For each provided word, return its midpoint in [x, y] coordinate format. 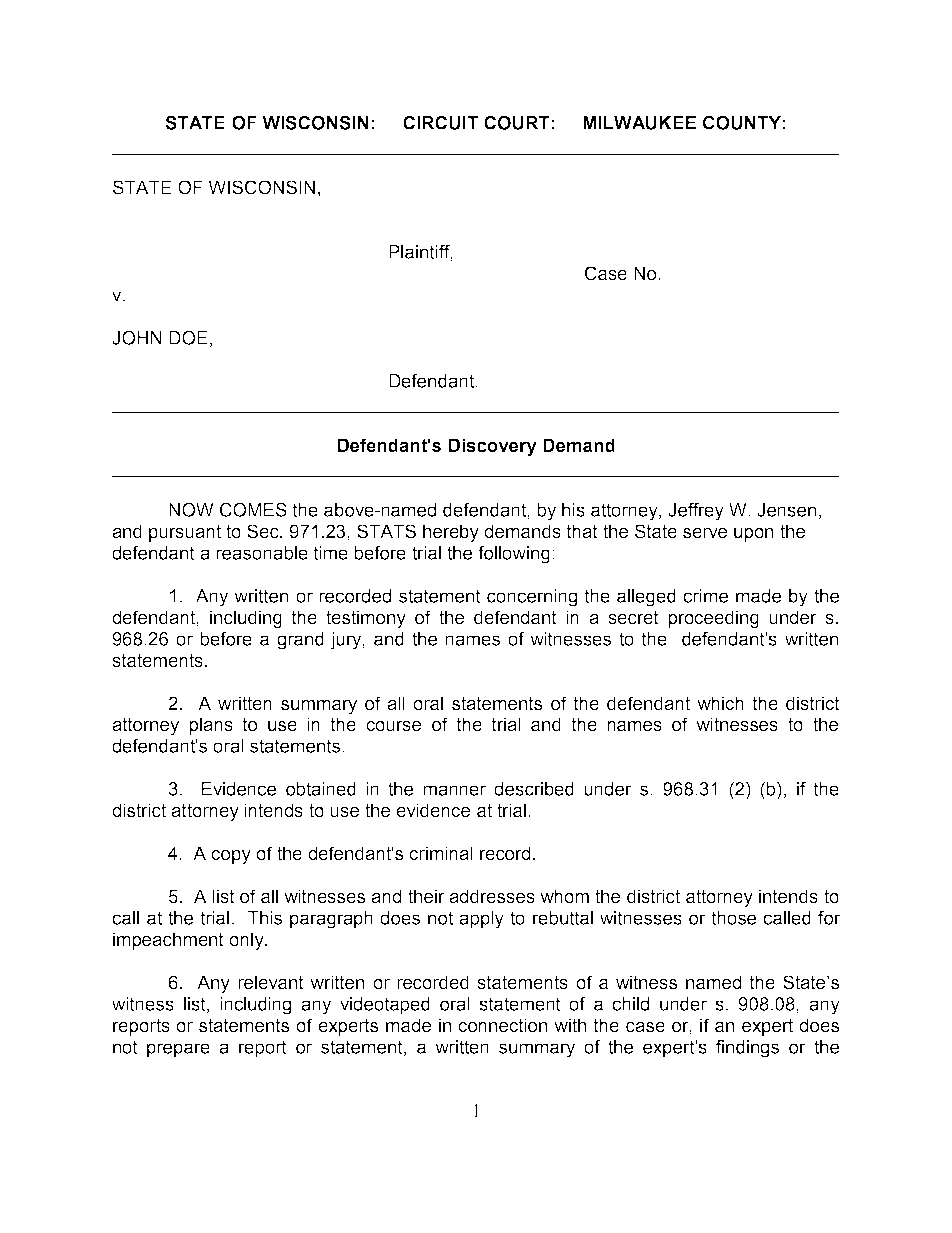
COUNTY [742, 123]
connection [502, 1025]
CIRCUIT [440, 123]
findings [747, 1049]
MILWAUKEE [639, 123]
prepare [178, 1050]
